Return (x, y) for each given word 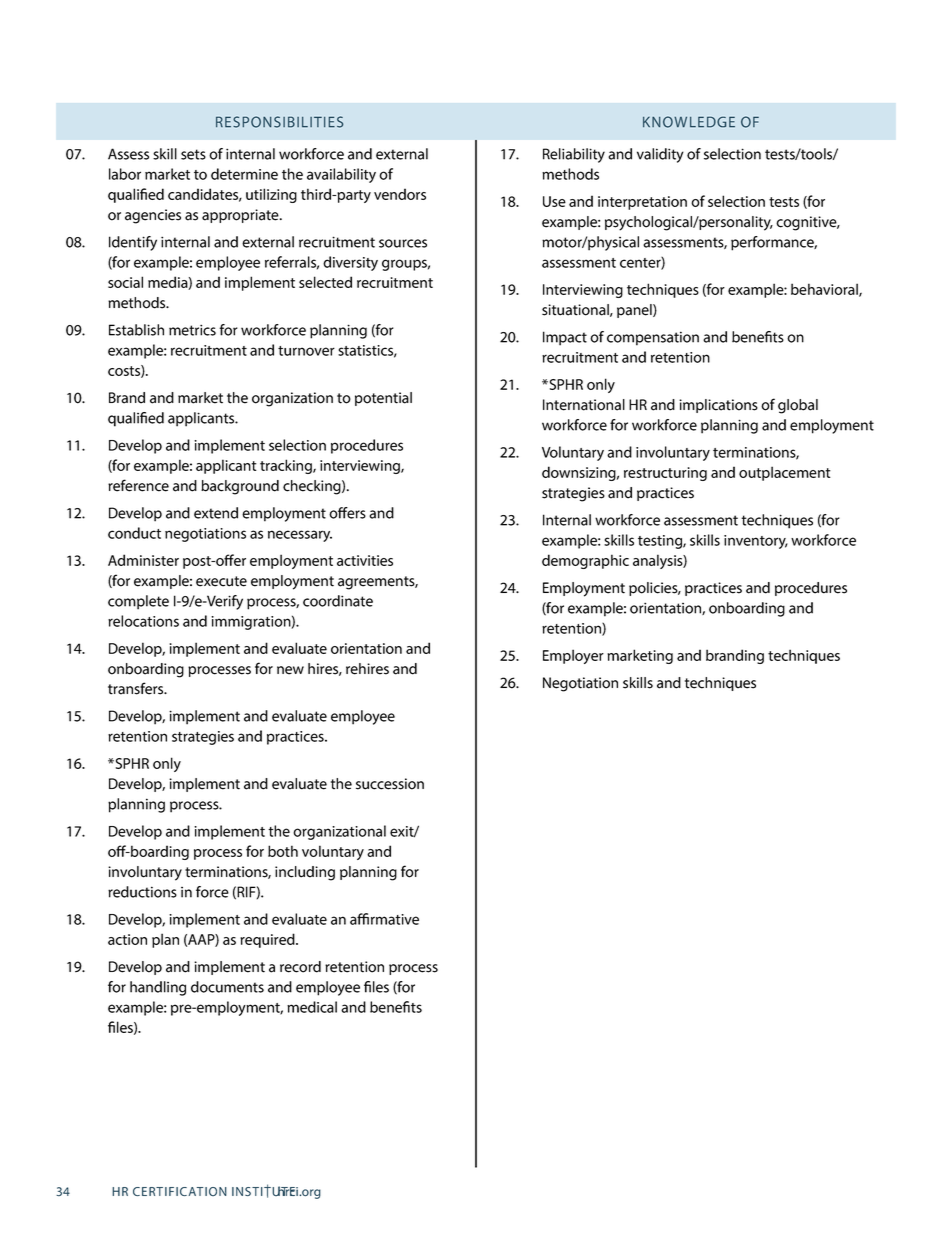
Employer (573, 656)
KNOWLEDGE (689, 122)
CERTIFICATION (180, 1191)
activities (365, 560)
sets (193, 154)
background (240, 487)
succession (390, 784)
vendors (400, 194)
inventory (756, 542)
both (283, 851)
